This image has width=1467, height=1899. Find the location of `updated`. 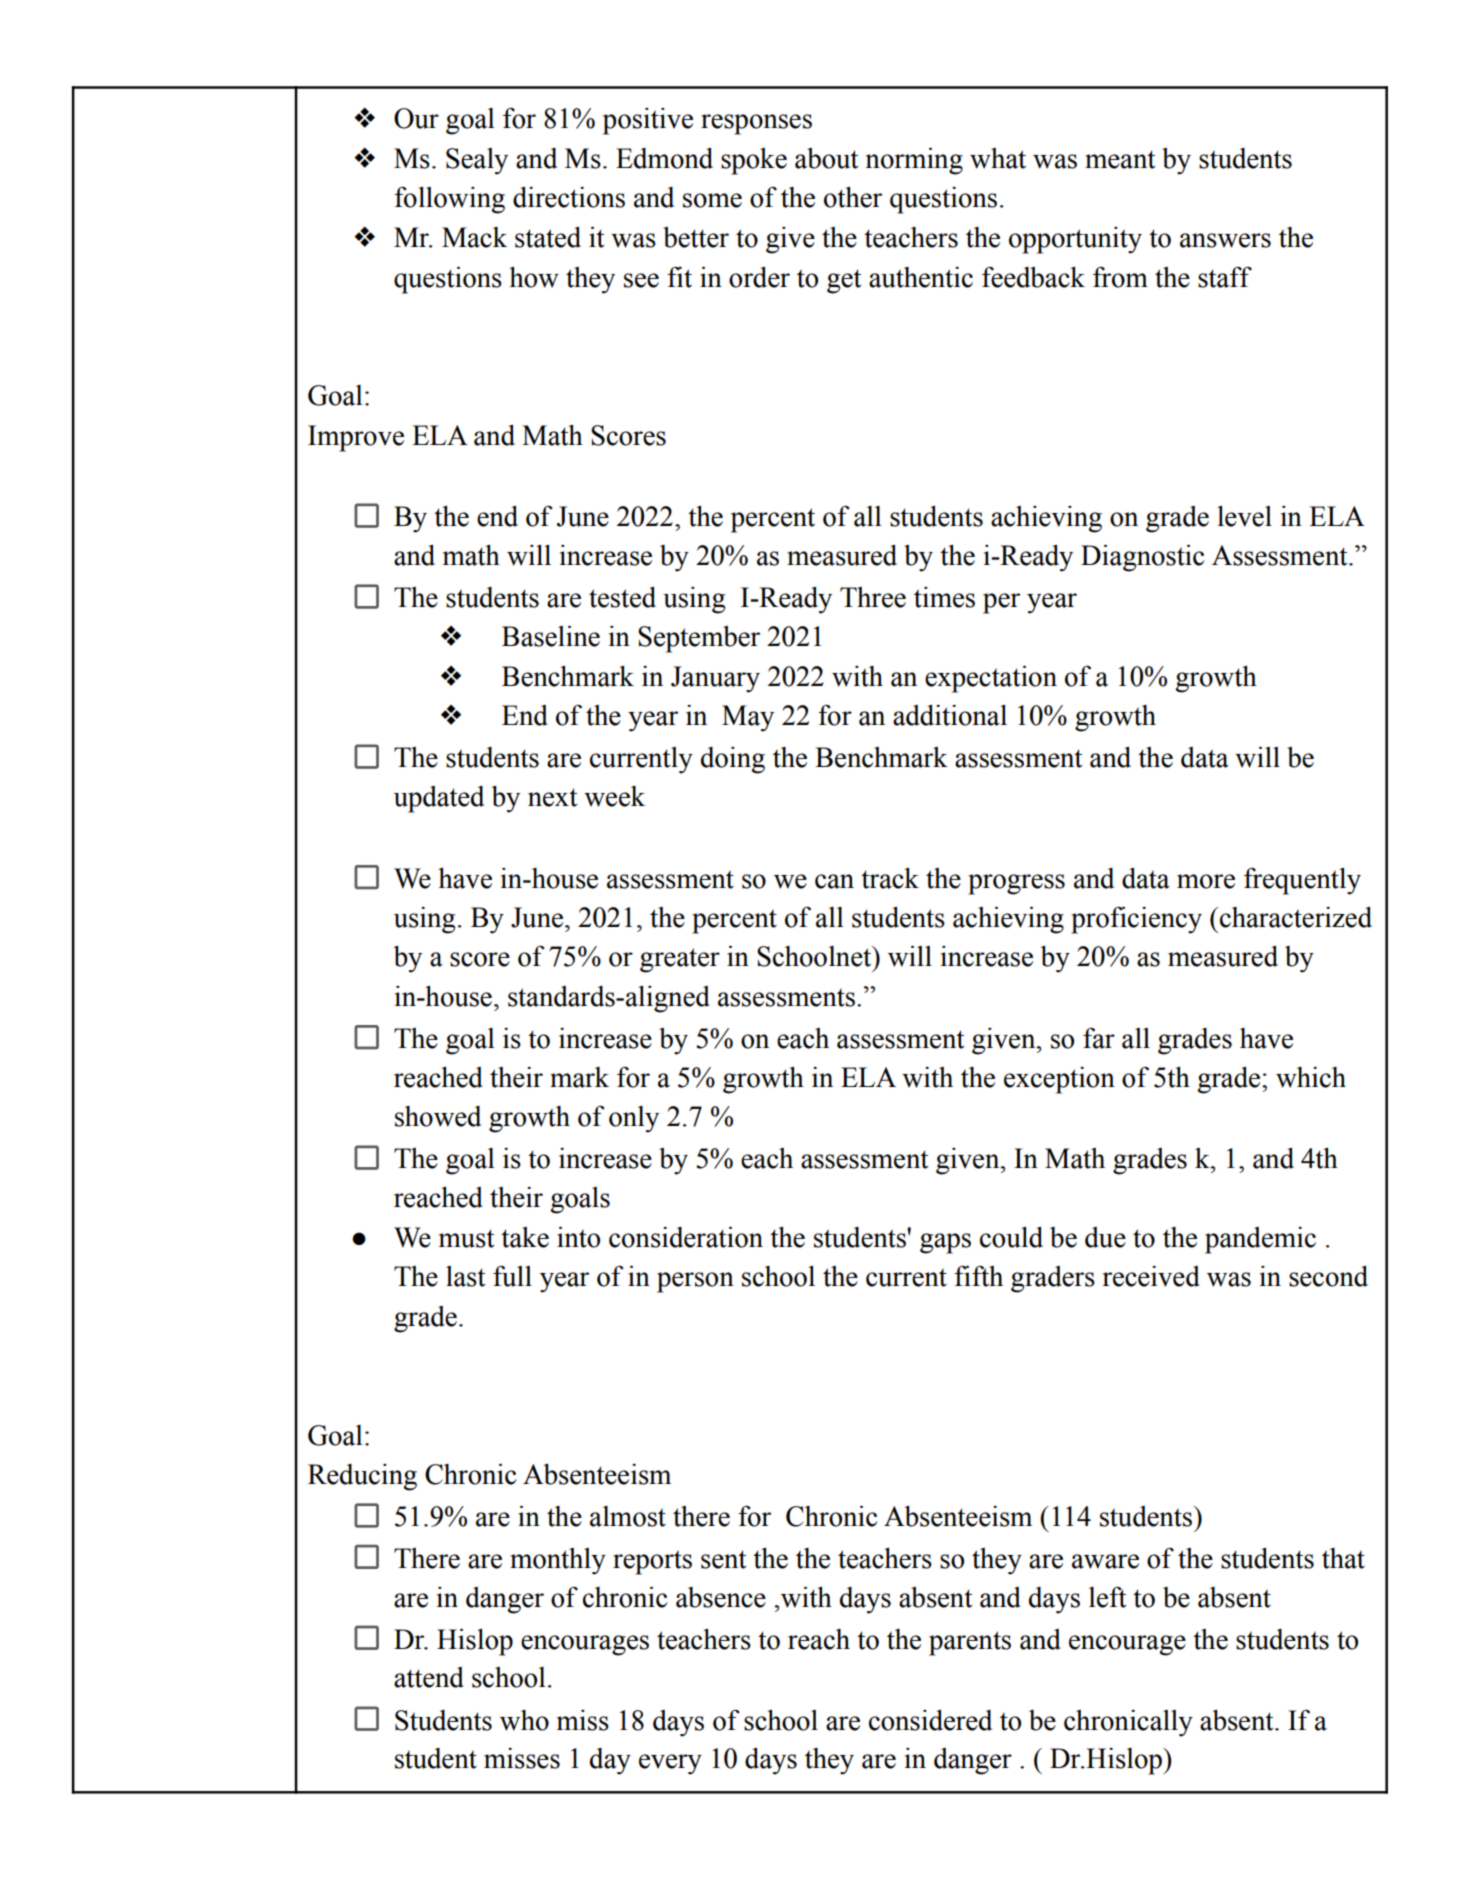

updated is located at coordinates (439, 799).
